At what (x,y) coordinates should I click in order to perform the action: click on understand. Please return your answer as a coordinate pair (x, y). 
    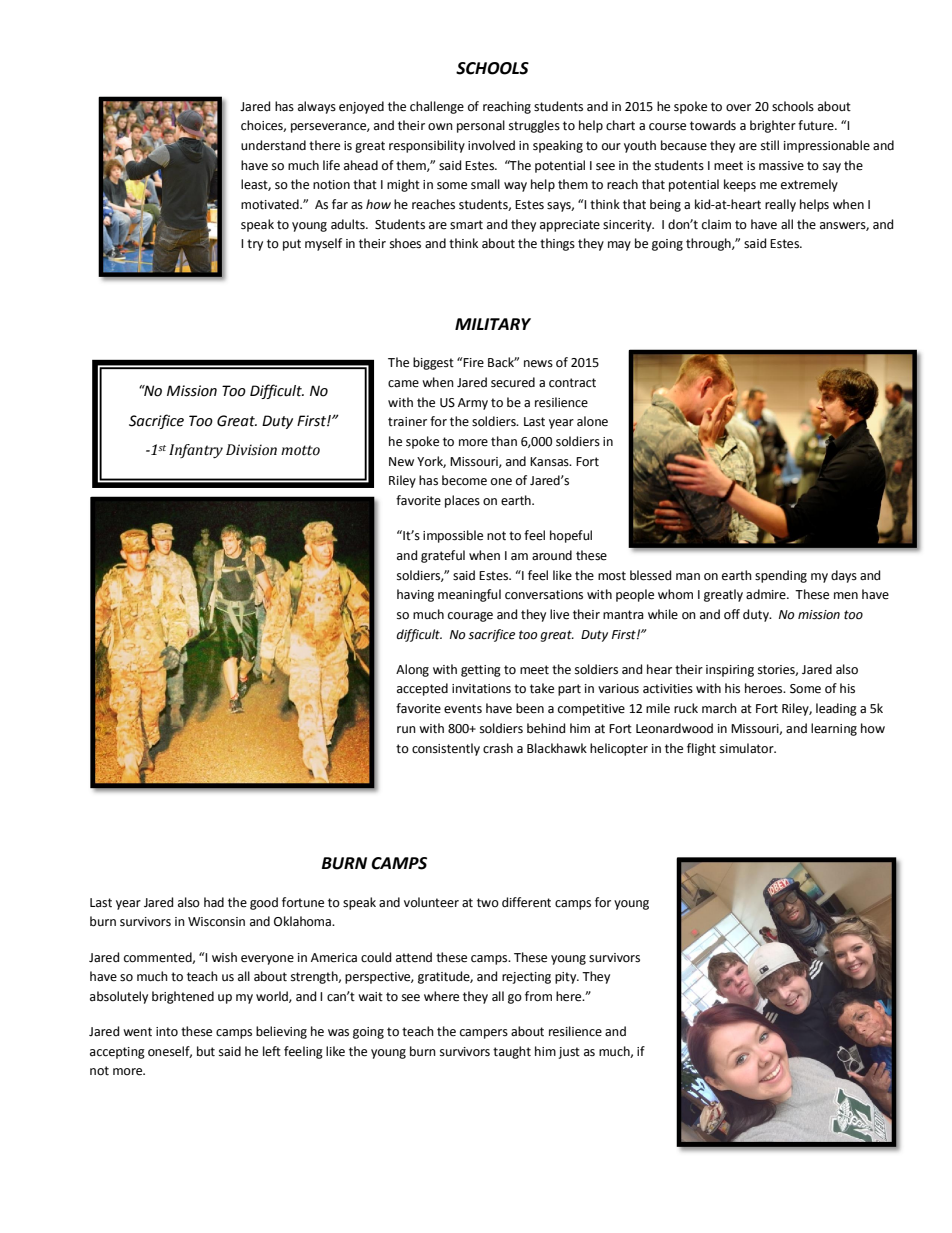
    Looking at the image, I should click on (273, 145).
